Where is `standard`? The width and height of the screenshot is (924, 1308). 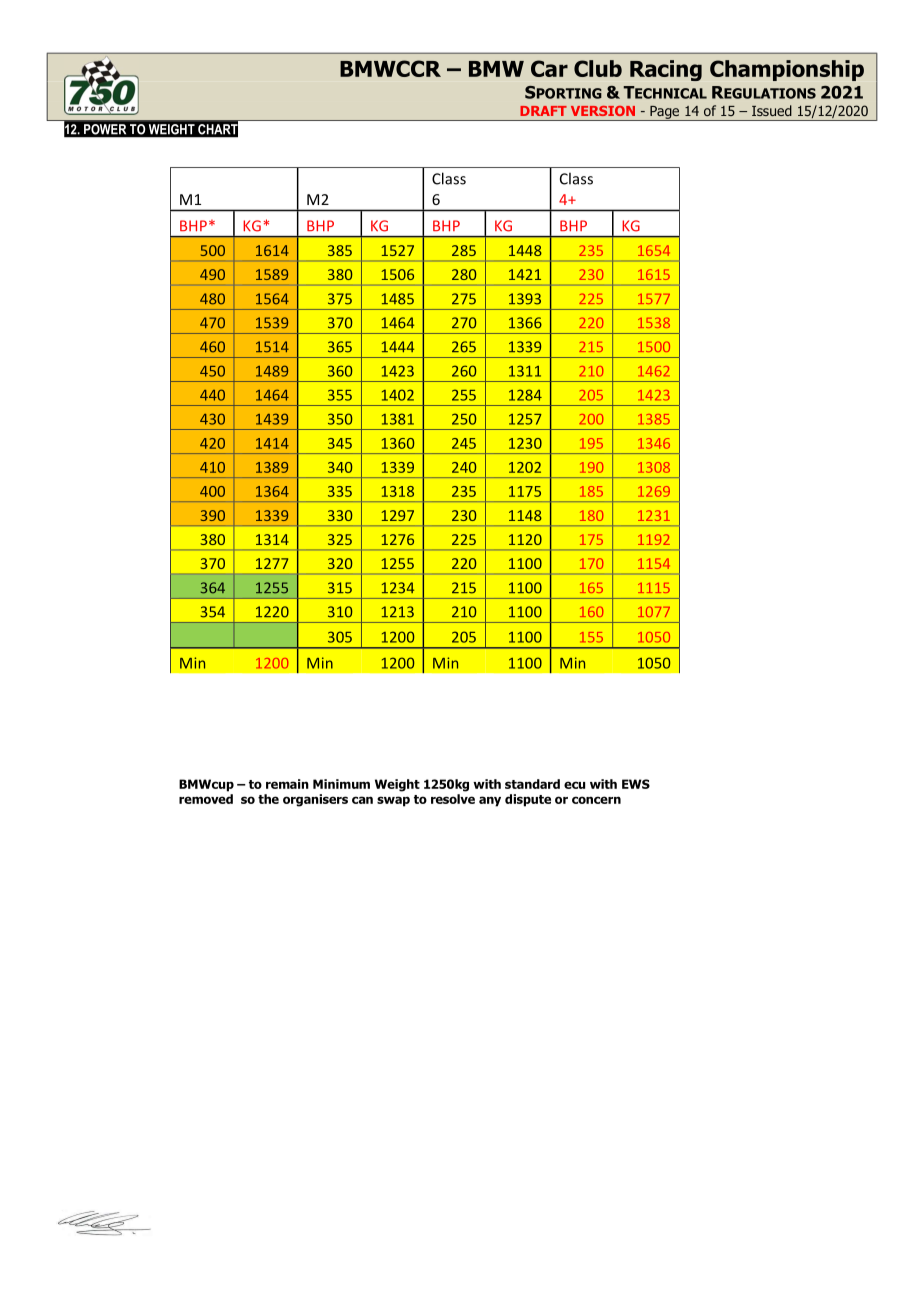 standard is located at coordinates (532, 784).
